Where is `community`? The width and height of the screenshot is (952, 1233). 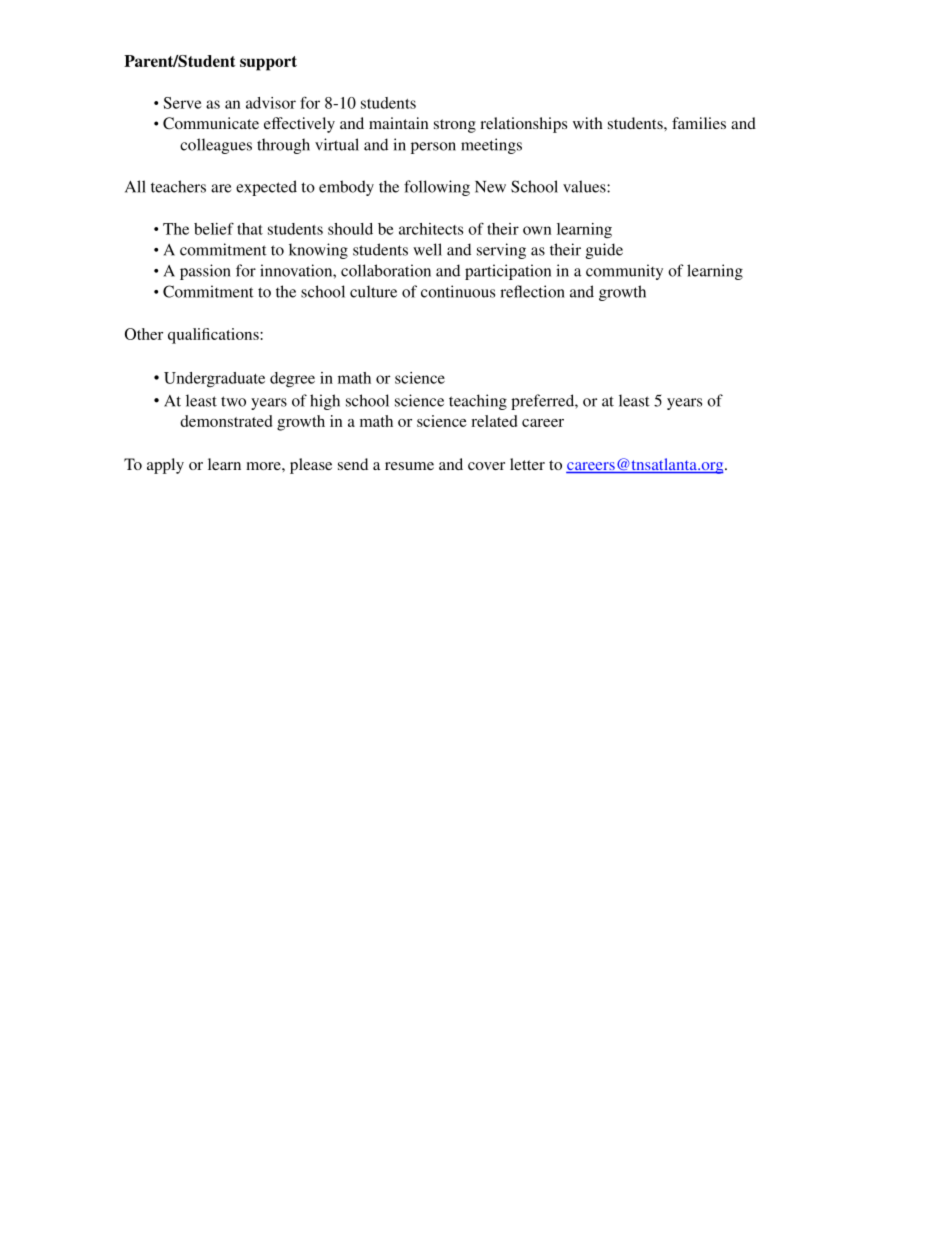 community is located at coordinates (624, 272).
